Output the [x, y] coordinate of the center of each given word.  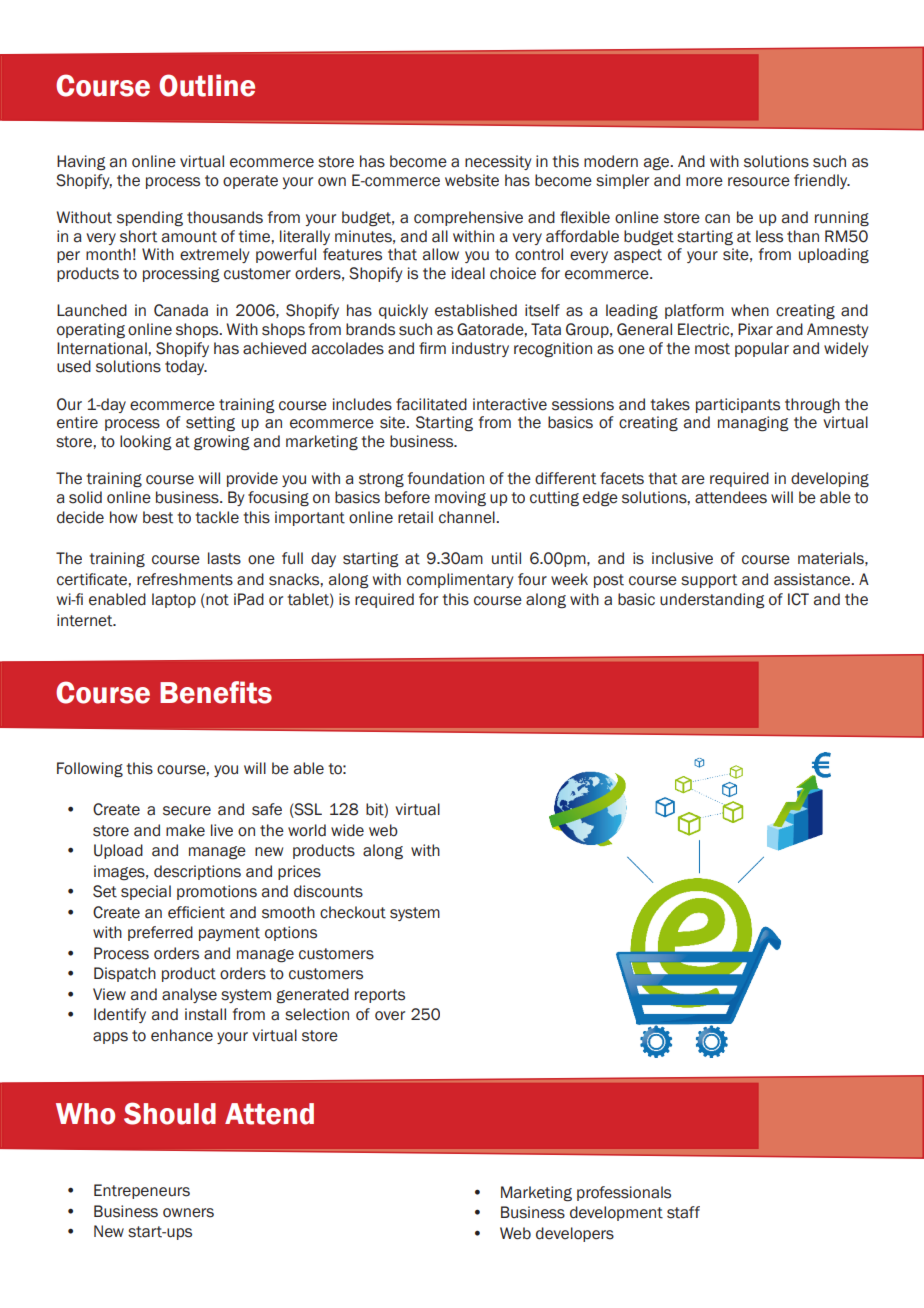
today [186, 367]
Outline [207, 85]
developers [575, 1234]
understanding [712, 600]
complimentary [460, 580]
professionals [624, 1193]
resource [759, 182]
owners [188, 1213]
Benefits [216, 692]
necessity [498, 162]
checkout [353, 912]
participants [738, 405]
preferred [160, 933]
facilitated [431, 404]
